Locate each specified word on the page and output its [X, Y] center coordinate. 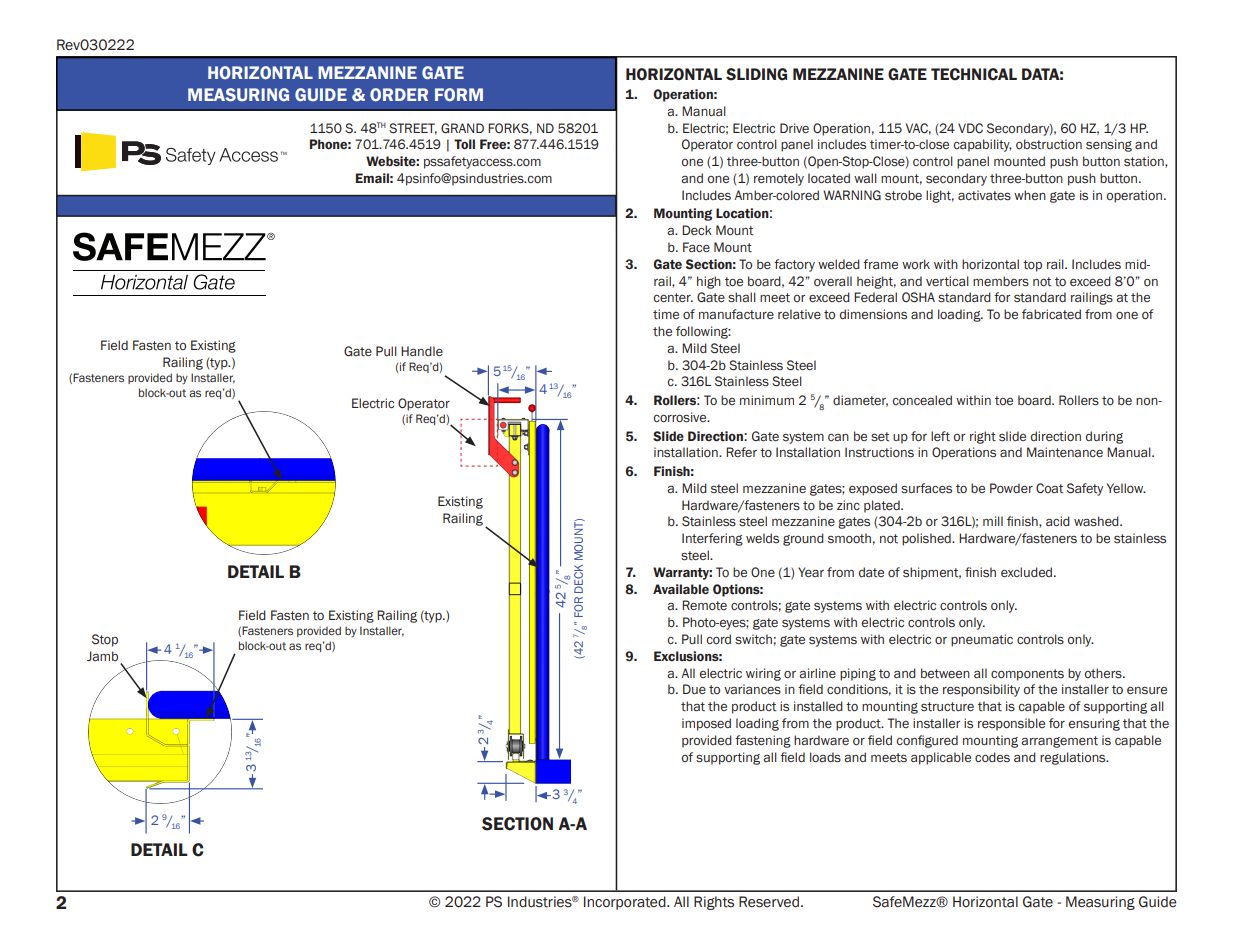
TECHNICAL [974, 74]
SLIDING [756, 74]
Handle [422, 351]
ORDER [399, 94]
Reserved [769, 902]
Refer [741, 452]
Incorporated [626, 903]
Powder [1011, 488]
